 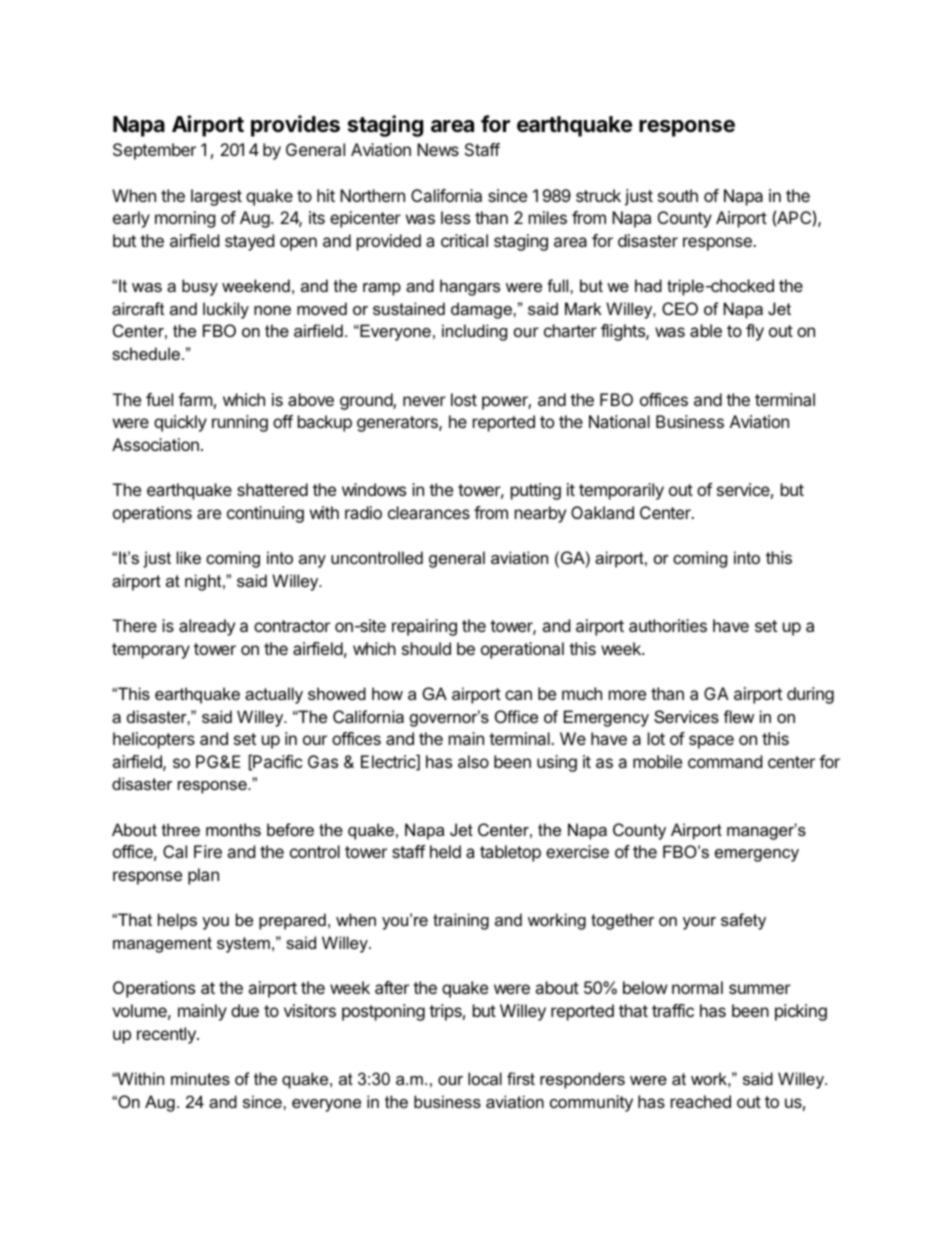 What do you see at coordinates (668, 625) in the screenshot?
I see `authorities` at bounding box center [668, 625].
